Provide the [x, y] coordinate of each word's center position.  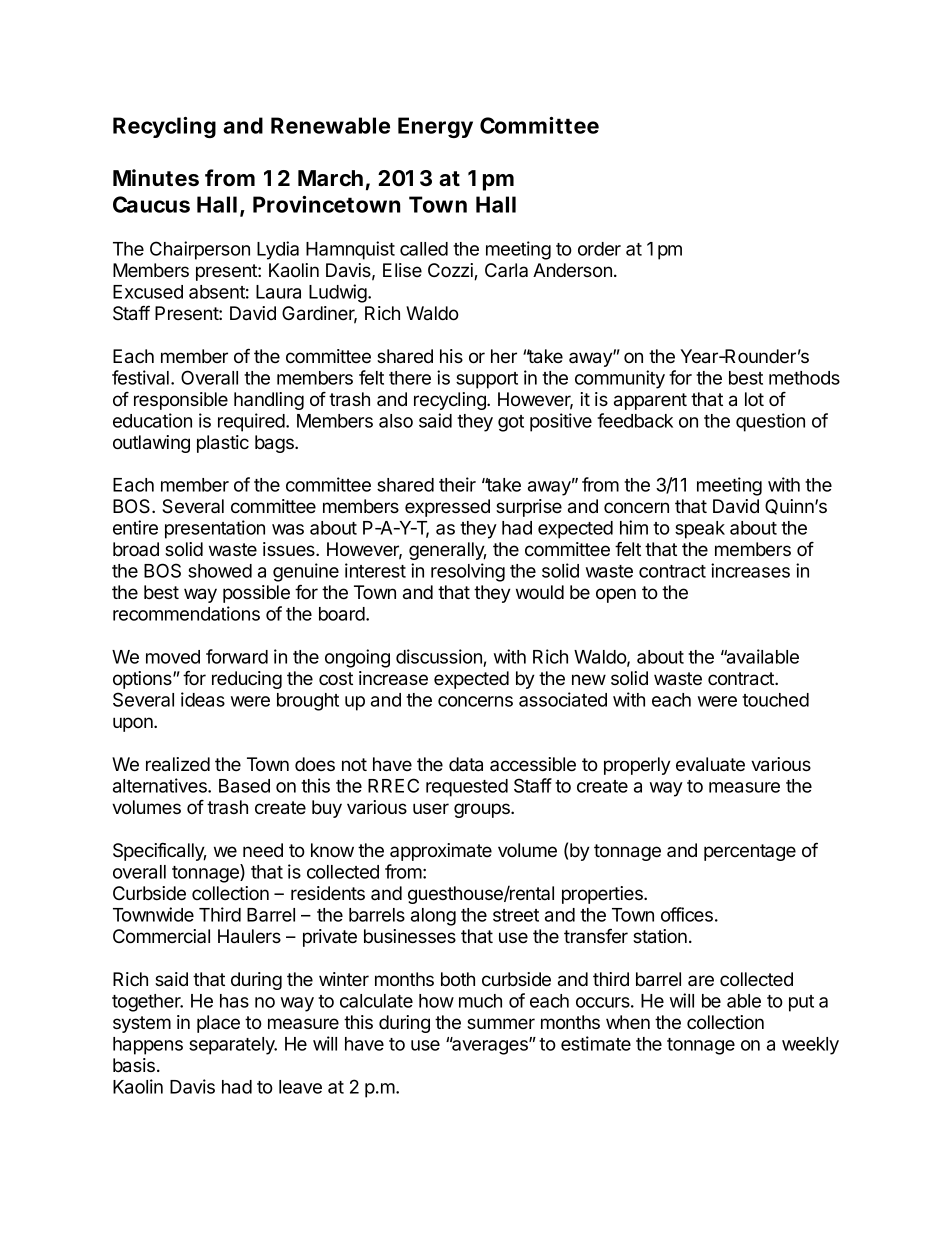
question [770, 422]
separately [233, 1046]
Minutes [156, 178]
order [599, 249]
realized [178, 764]
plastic [223, 444]
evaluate [710, 764]
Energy [435, 127]
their [457, 484]
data [466, 764]
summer [501, 1023]
